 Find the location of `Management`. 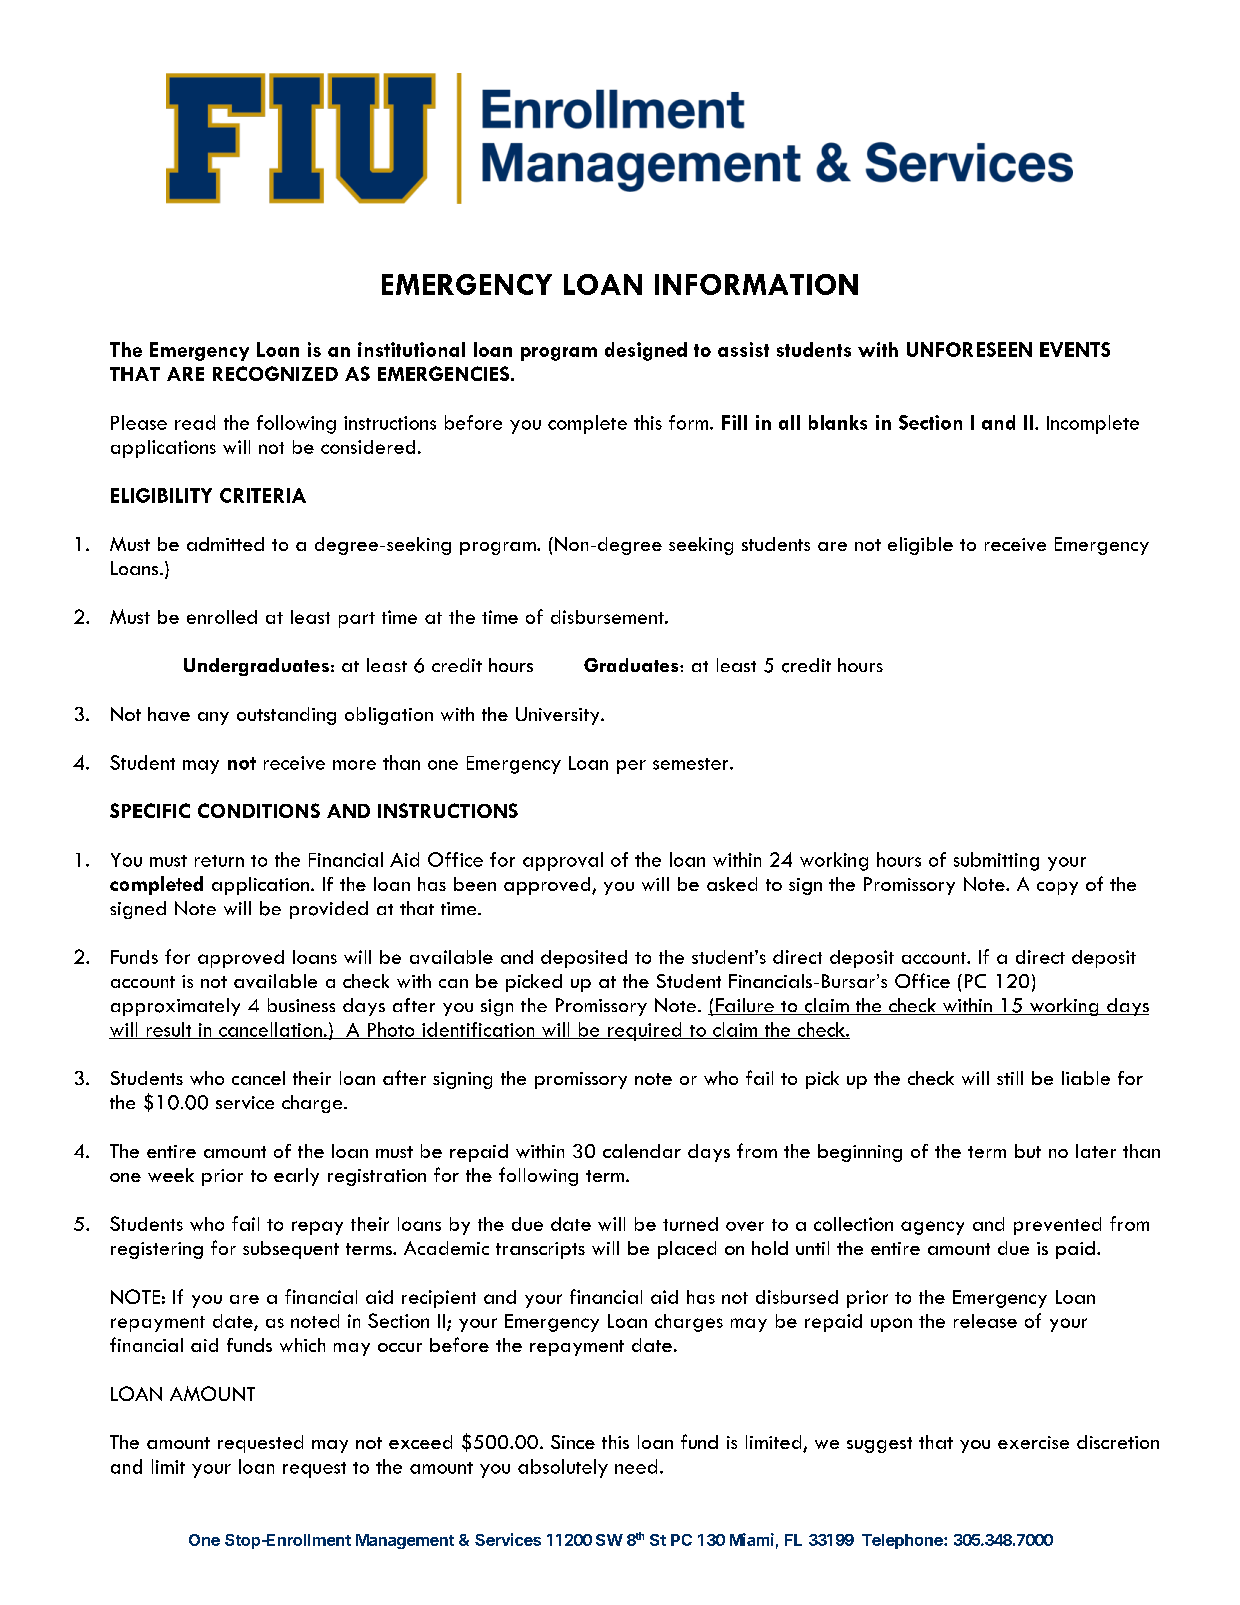

Management is located at coordinates (405, 1541).
